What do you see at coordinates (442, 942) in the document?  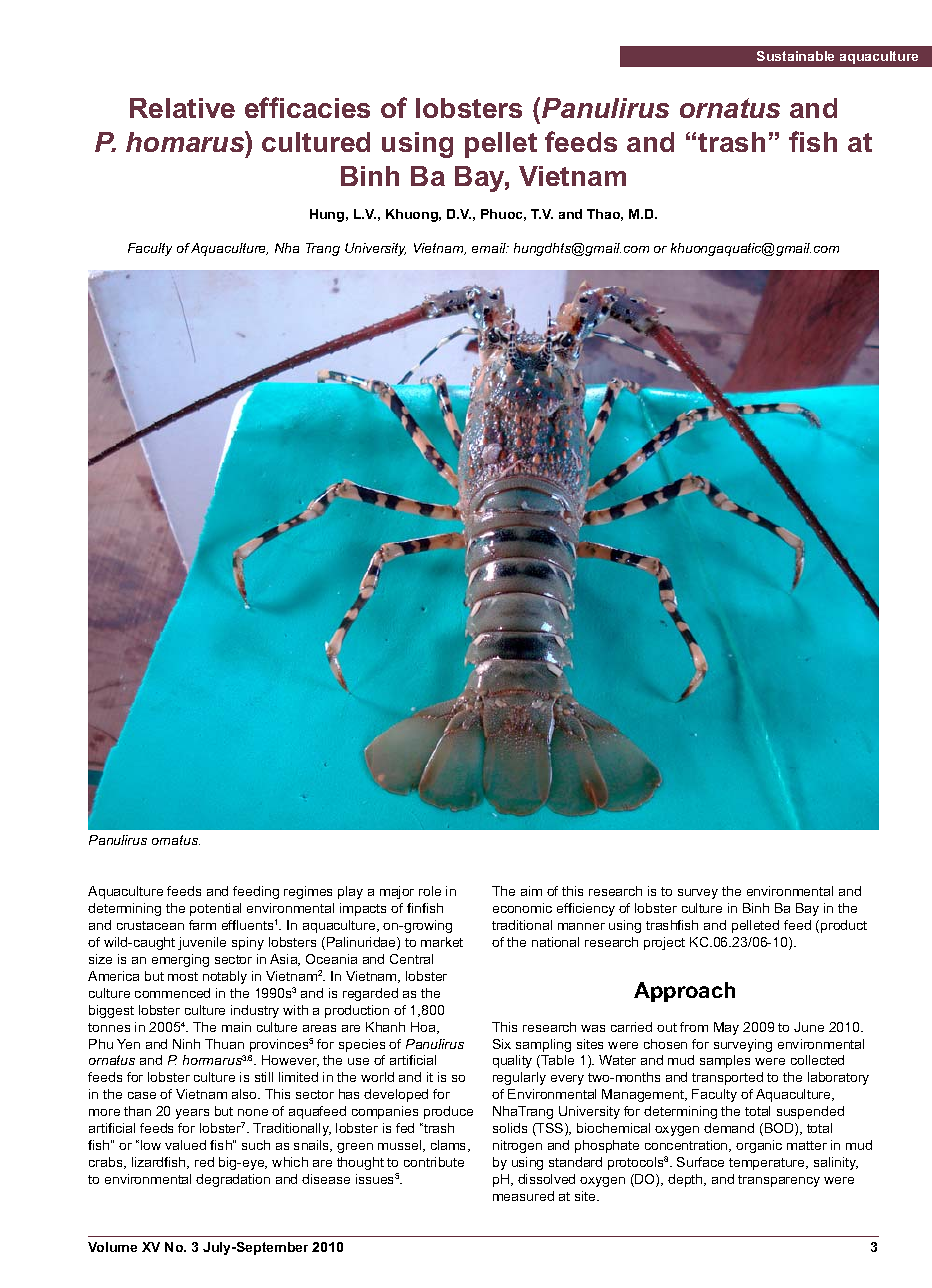 I see `market` at bounding box center [442, 942].
